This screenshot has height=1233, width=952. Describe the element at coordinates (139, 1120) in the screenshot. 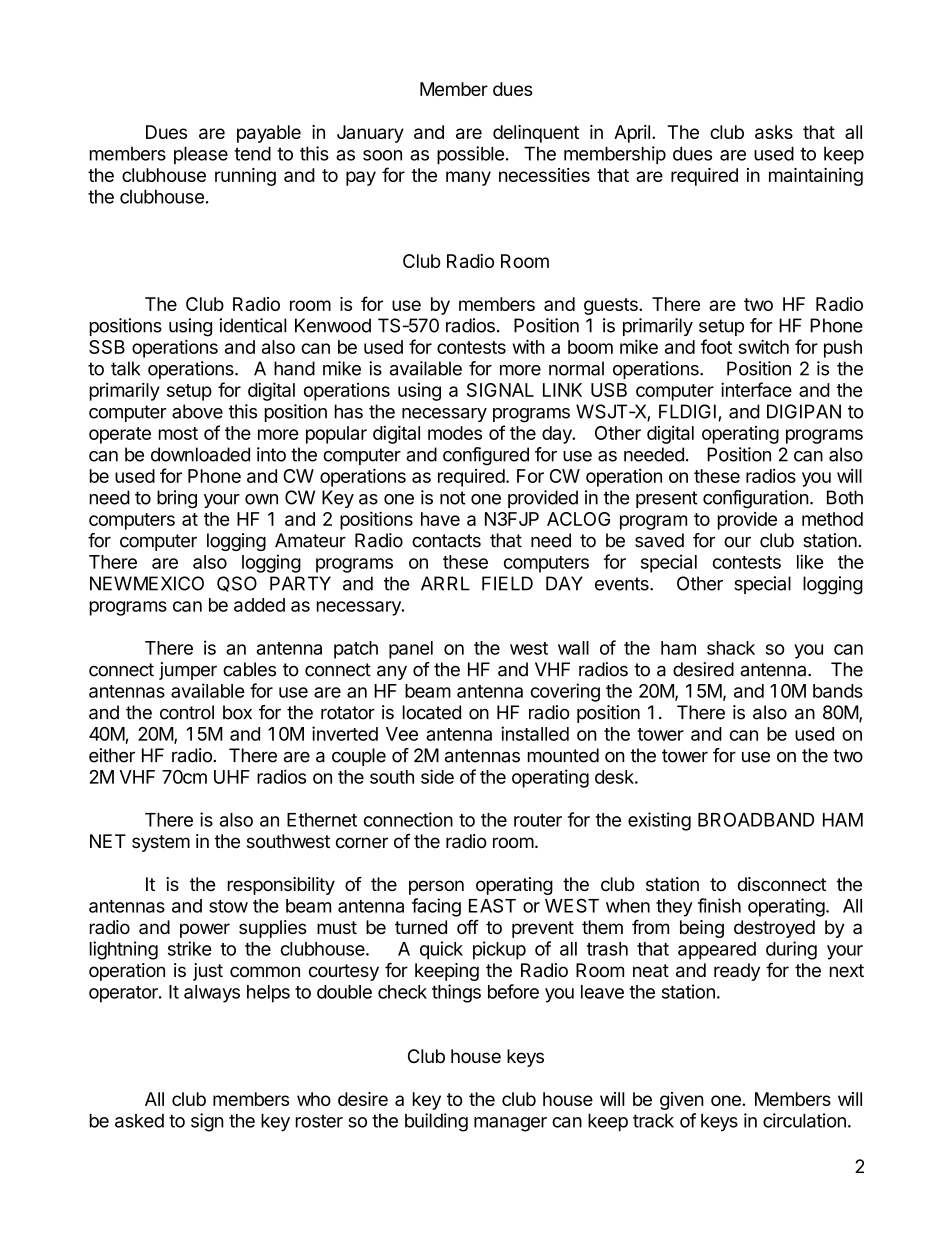

I see `asked` at that location.
